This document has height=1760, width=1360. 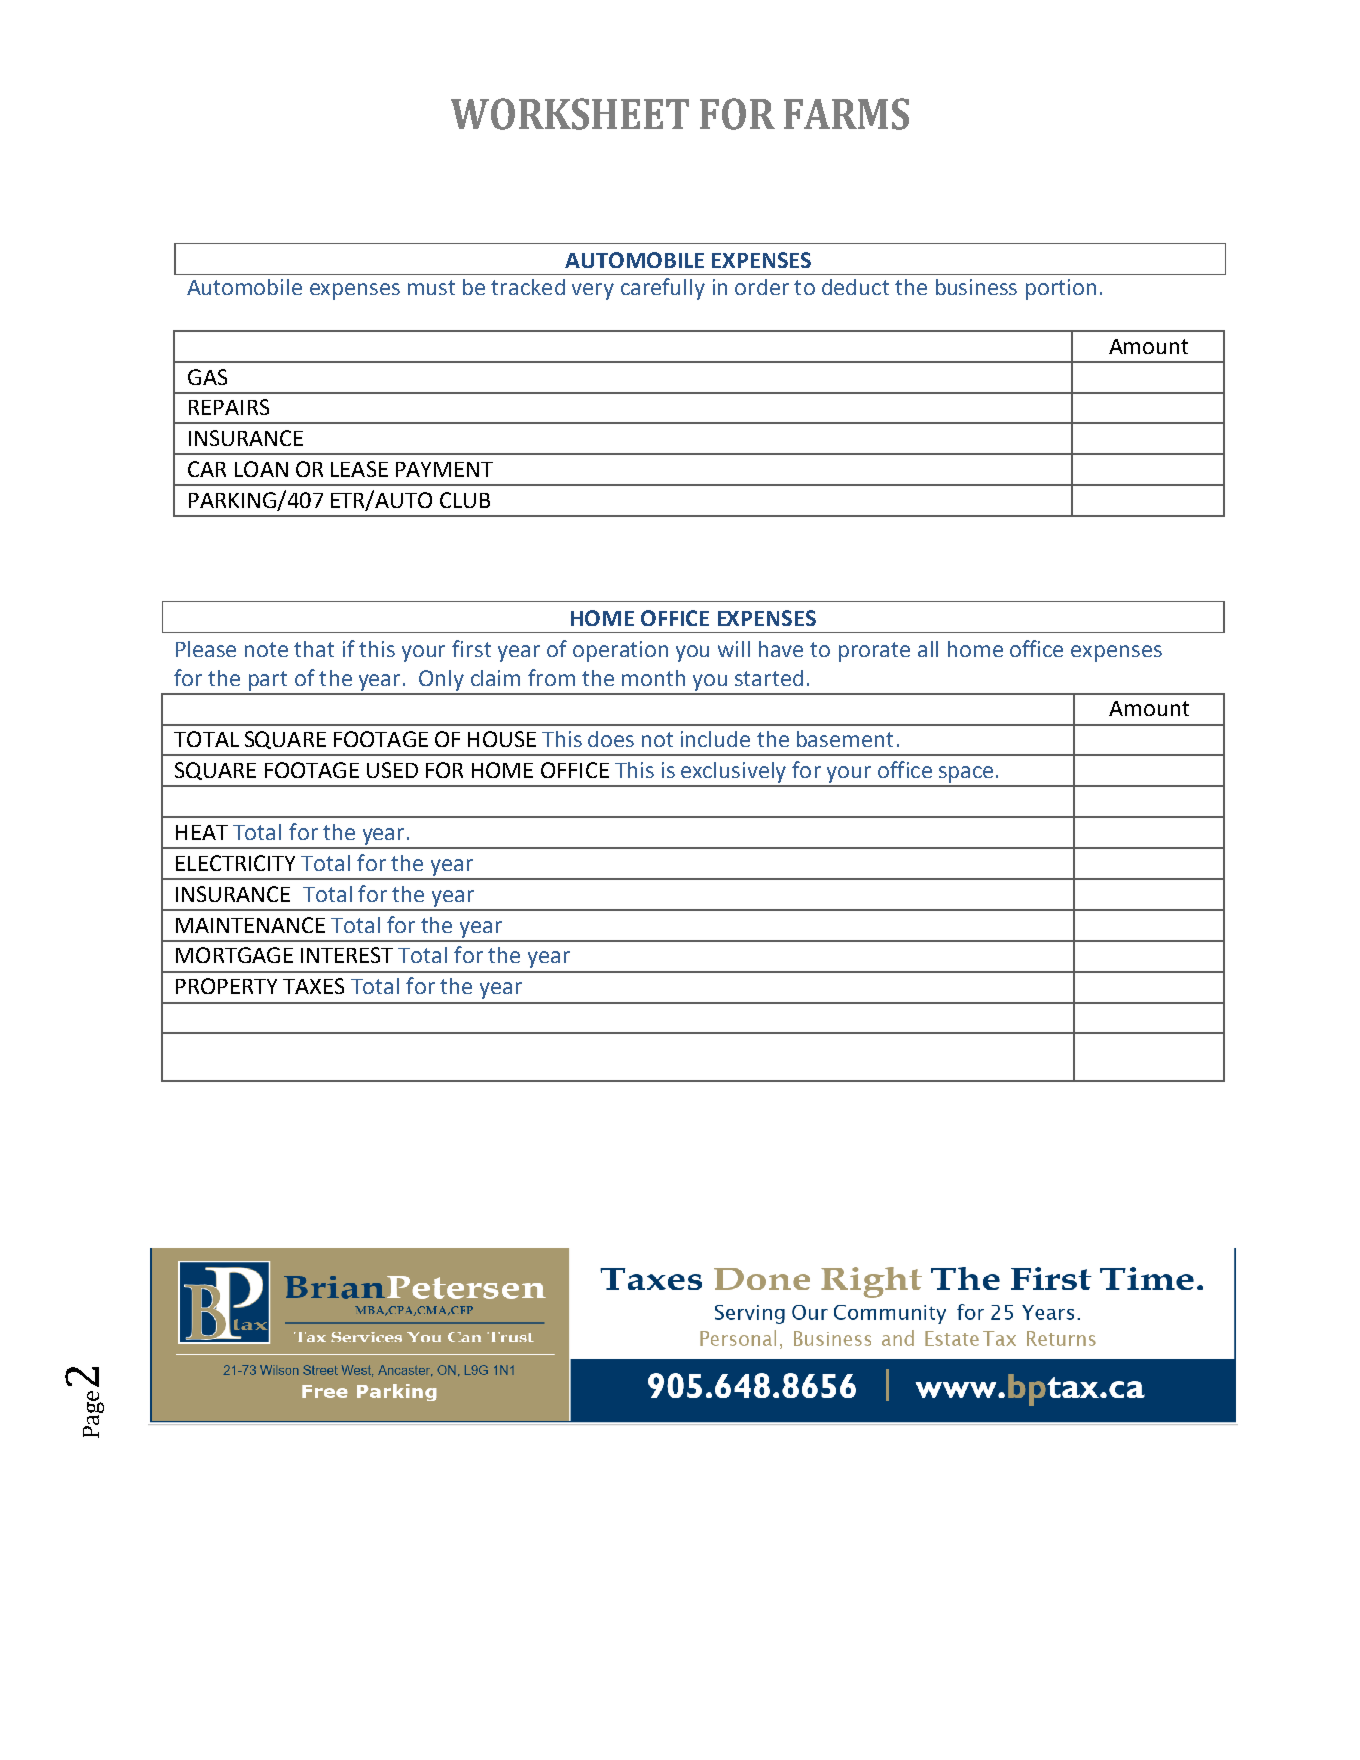 I want to click on basement, so click(x=845, y=739).
